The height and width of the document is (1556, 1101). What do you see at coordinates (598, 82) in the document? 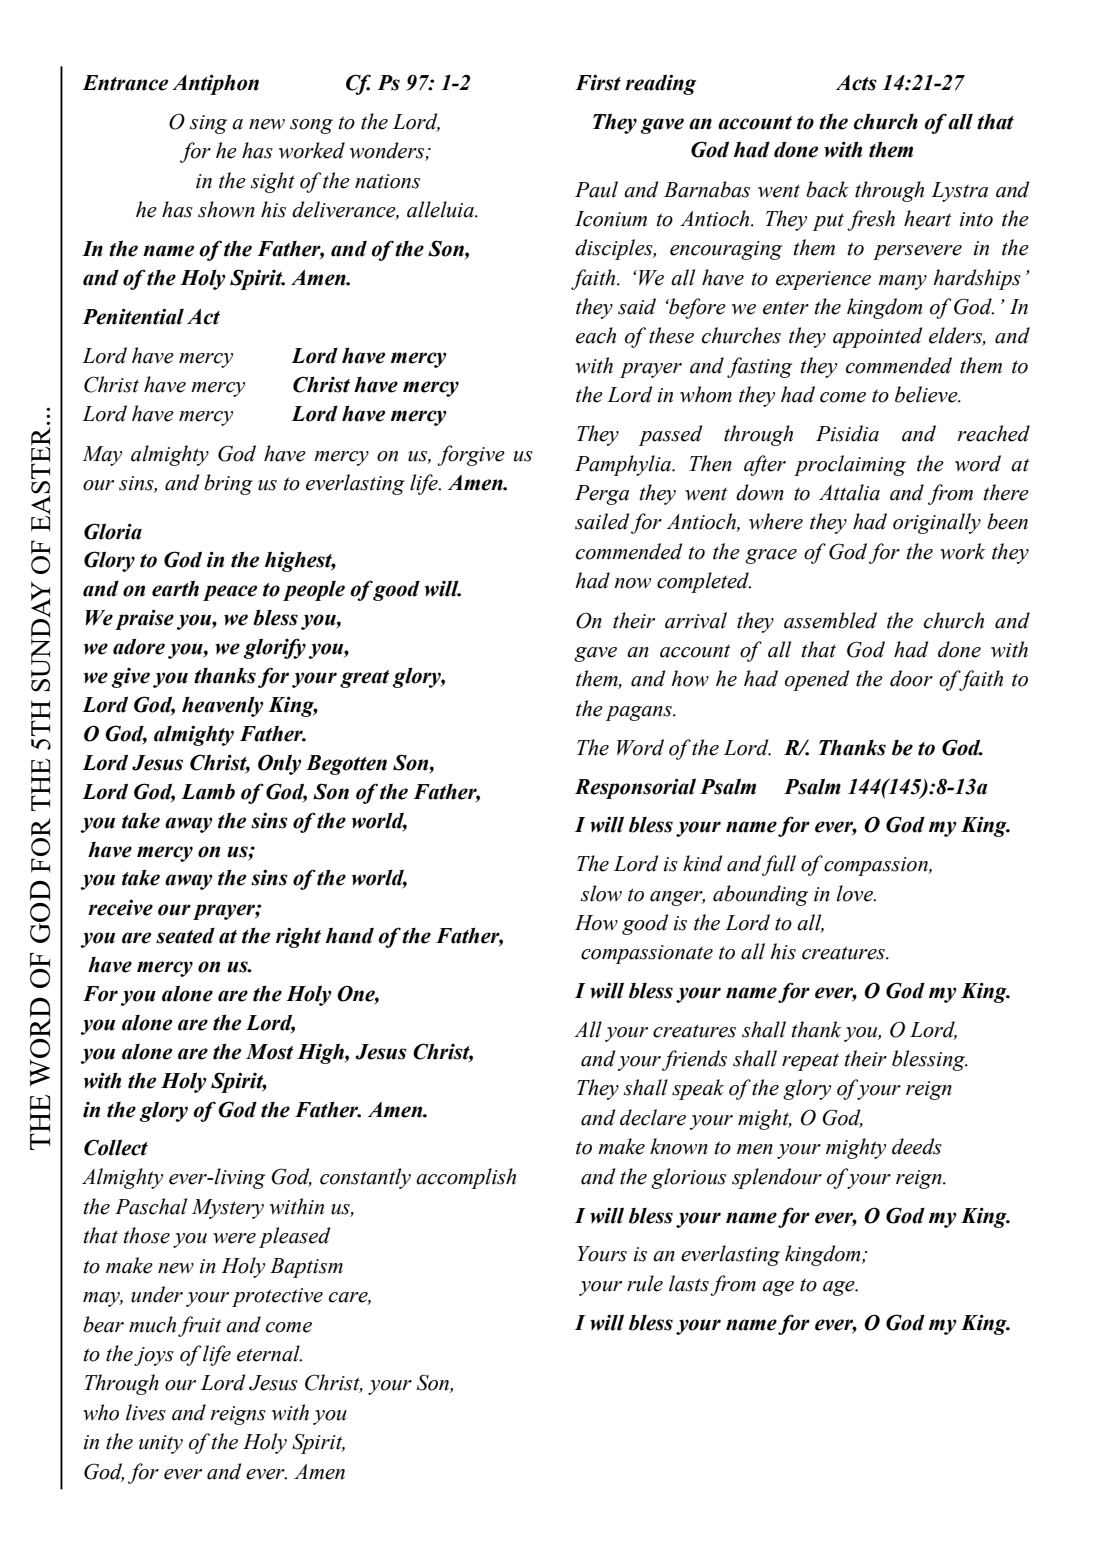
I see `First` at bounding box center [598, 82].
